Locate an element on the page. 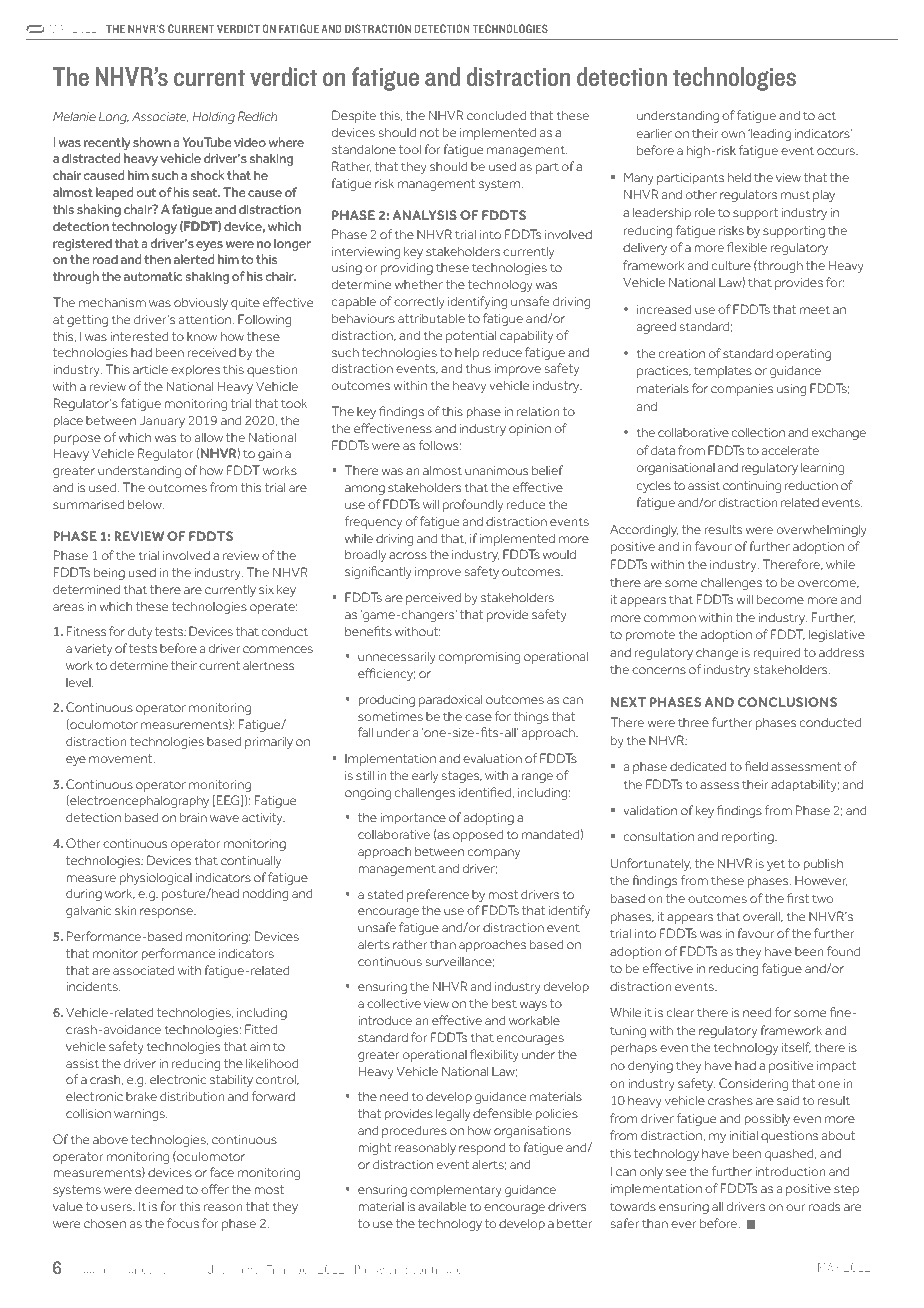 The width and height of the image is (924, 1308). response is located at coordinates (167, 913).
